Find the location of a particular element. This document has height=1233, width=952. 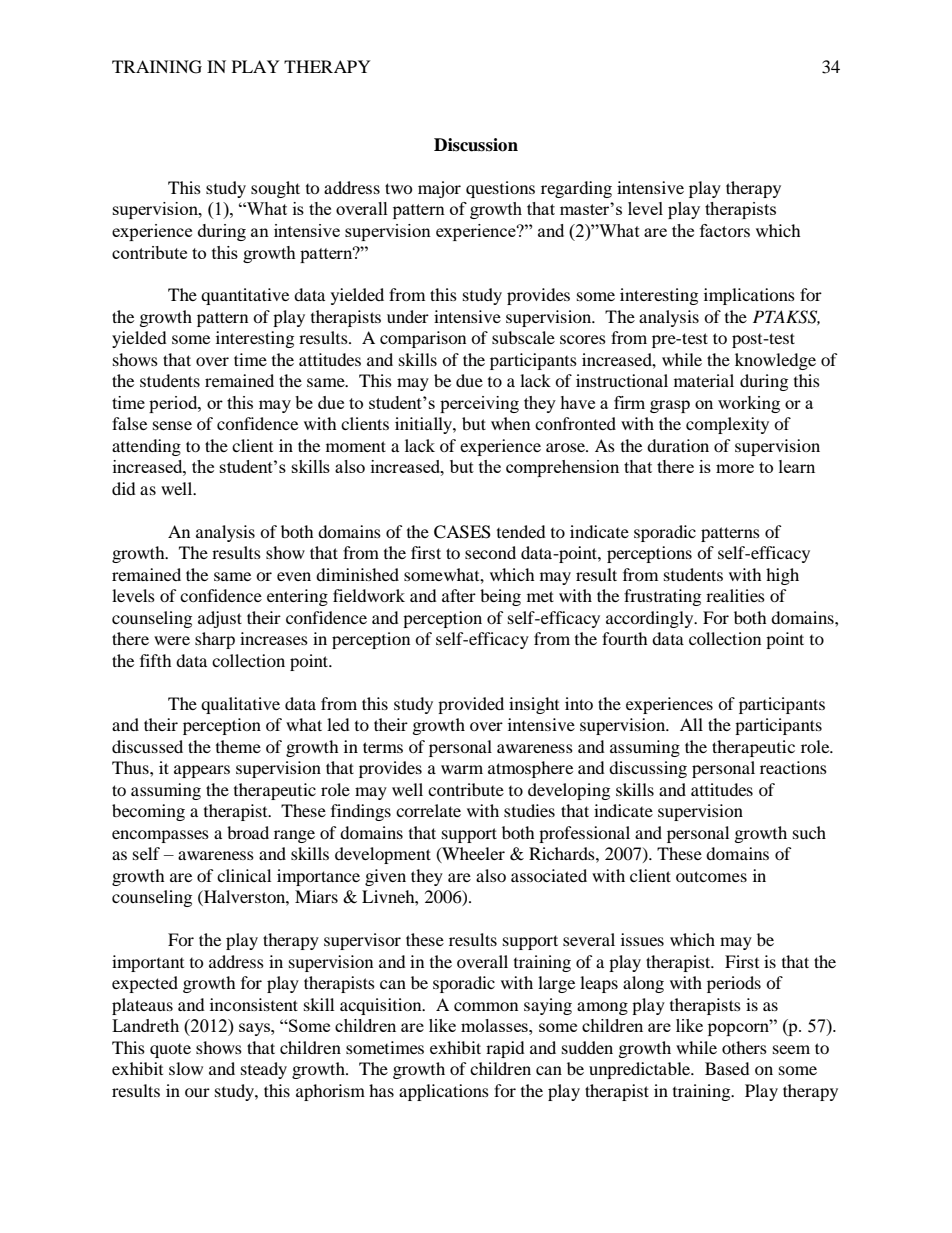

major is located at coordinates (439, 189).
